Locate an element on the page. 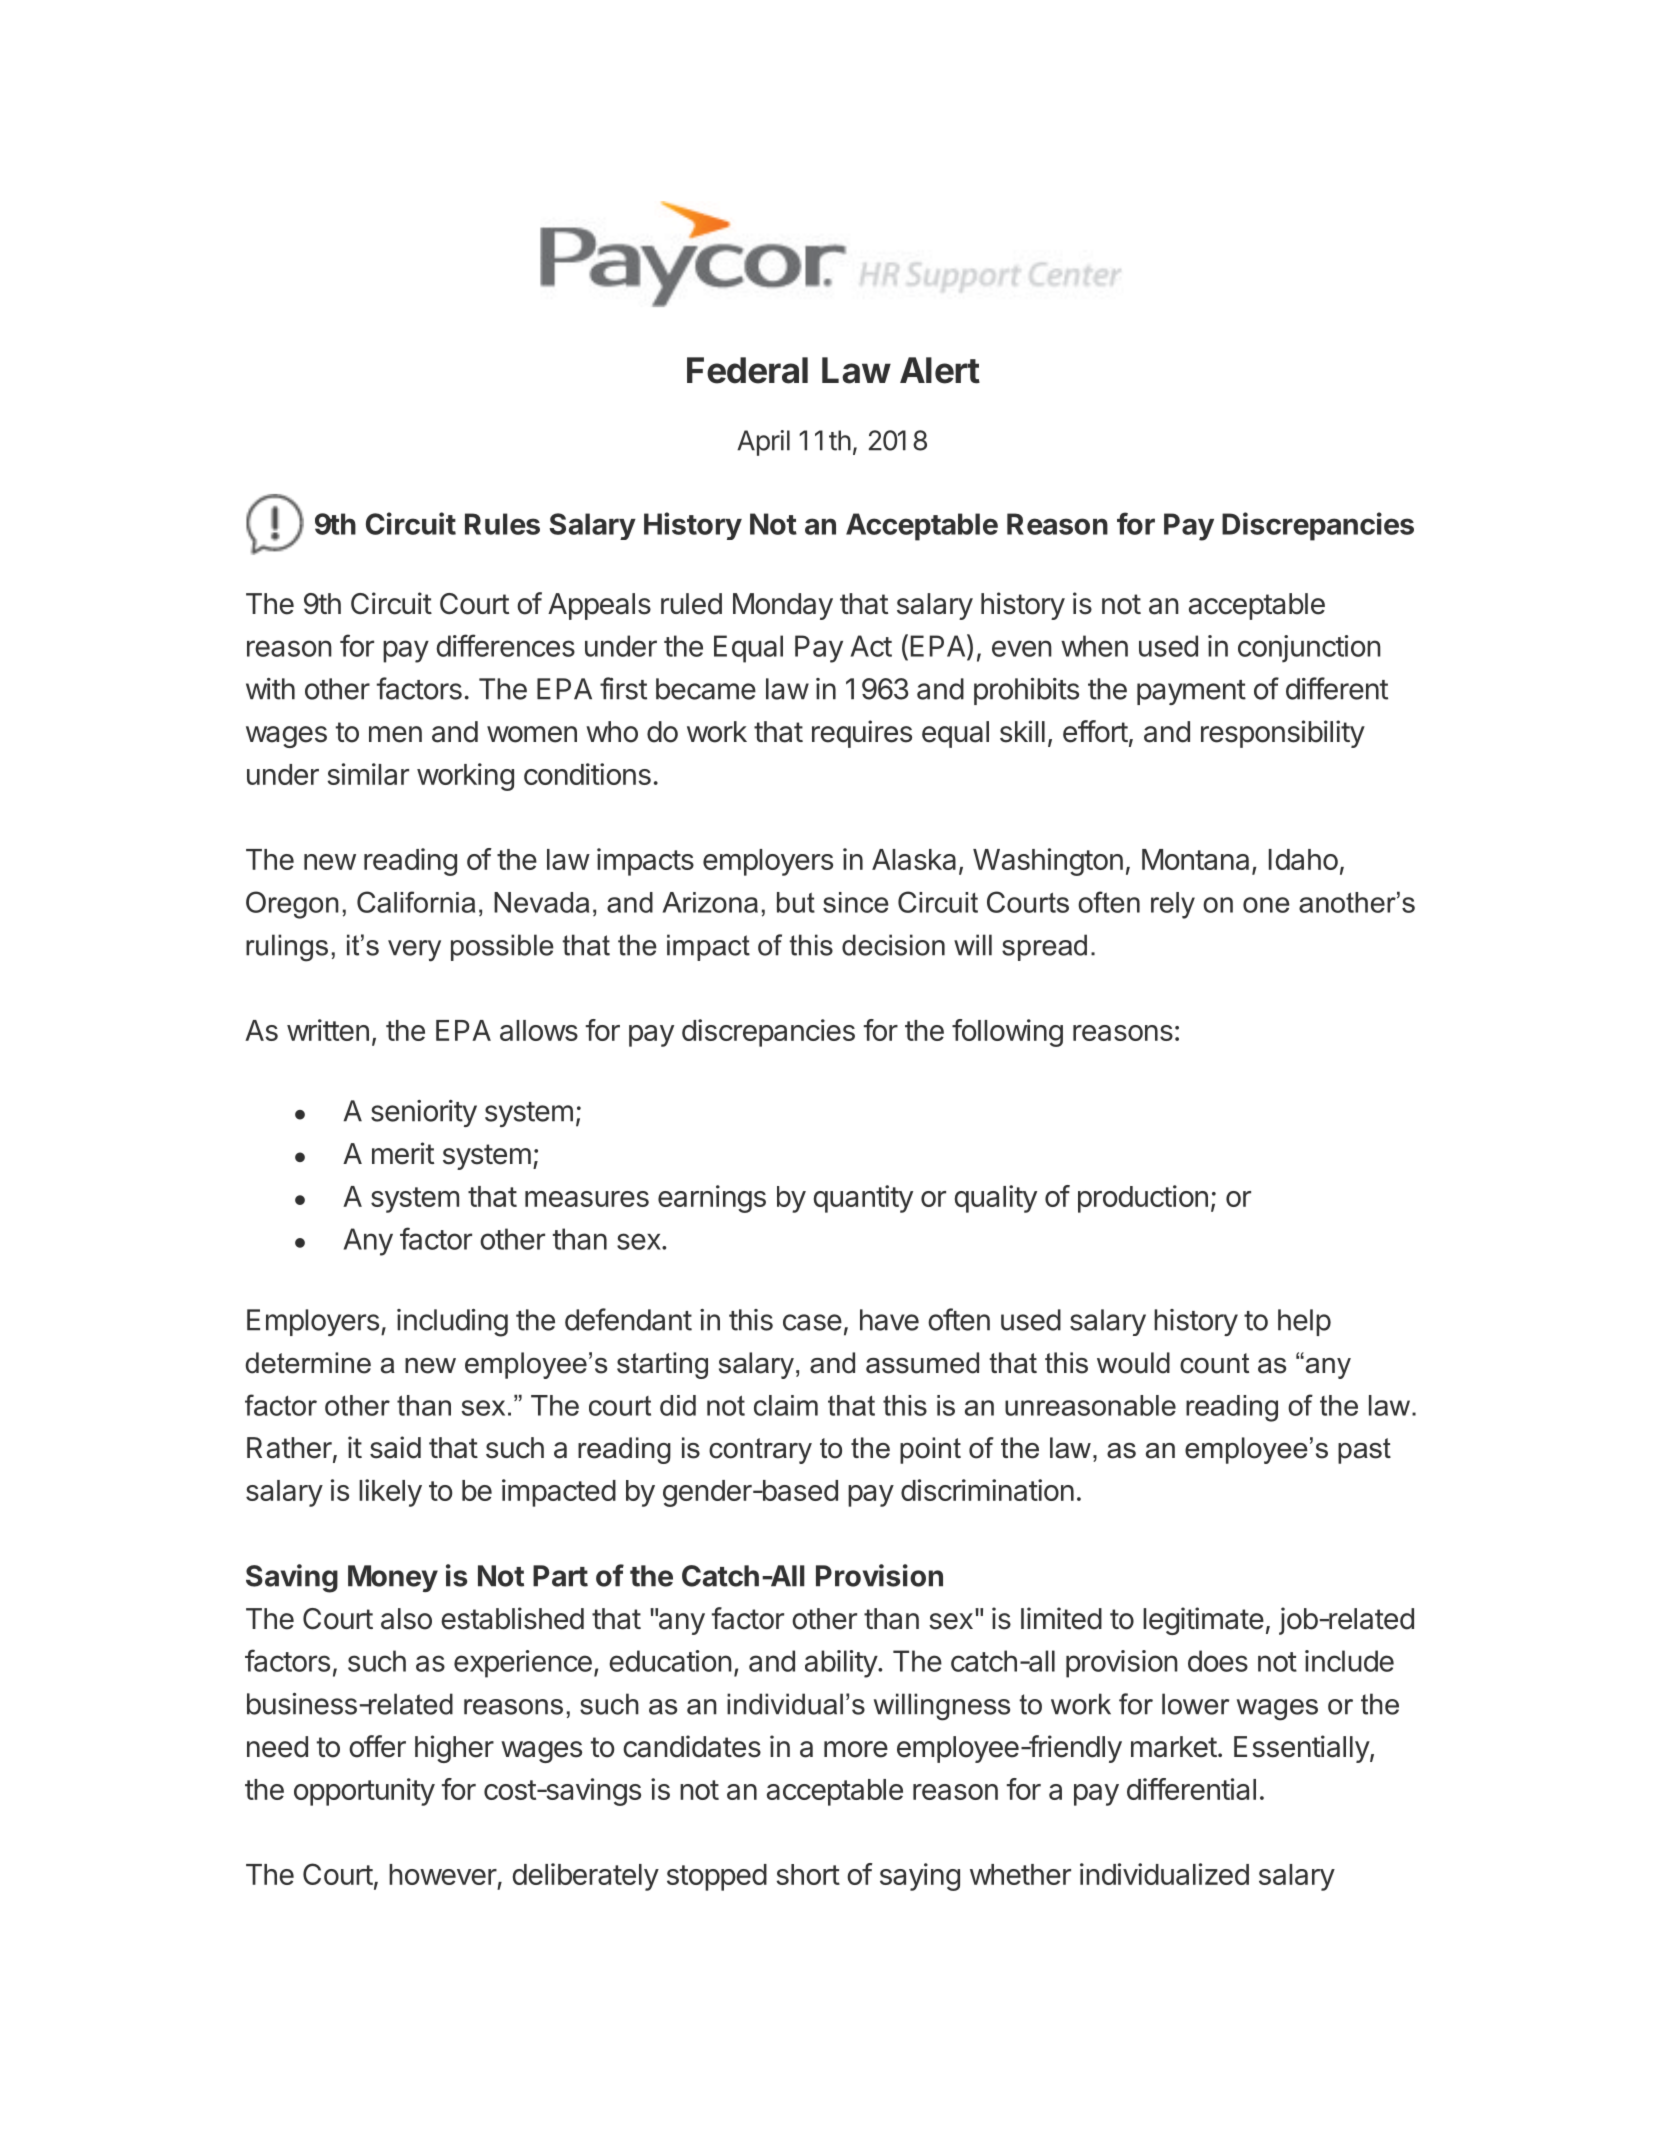 Image resolution: width=1664 pixels, height=2153 pixels. short is located at coordinates (808, 1874).
